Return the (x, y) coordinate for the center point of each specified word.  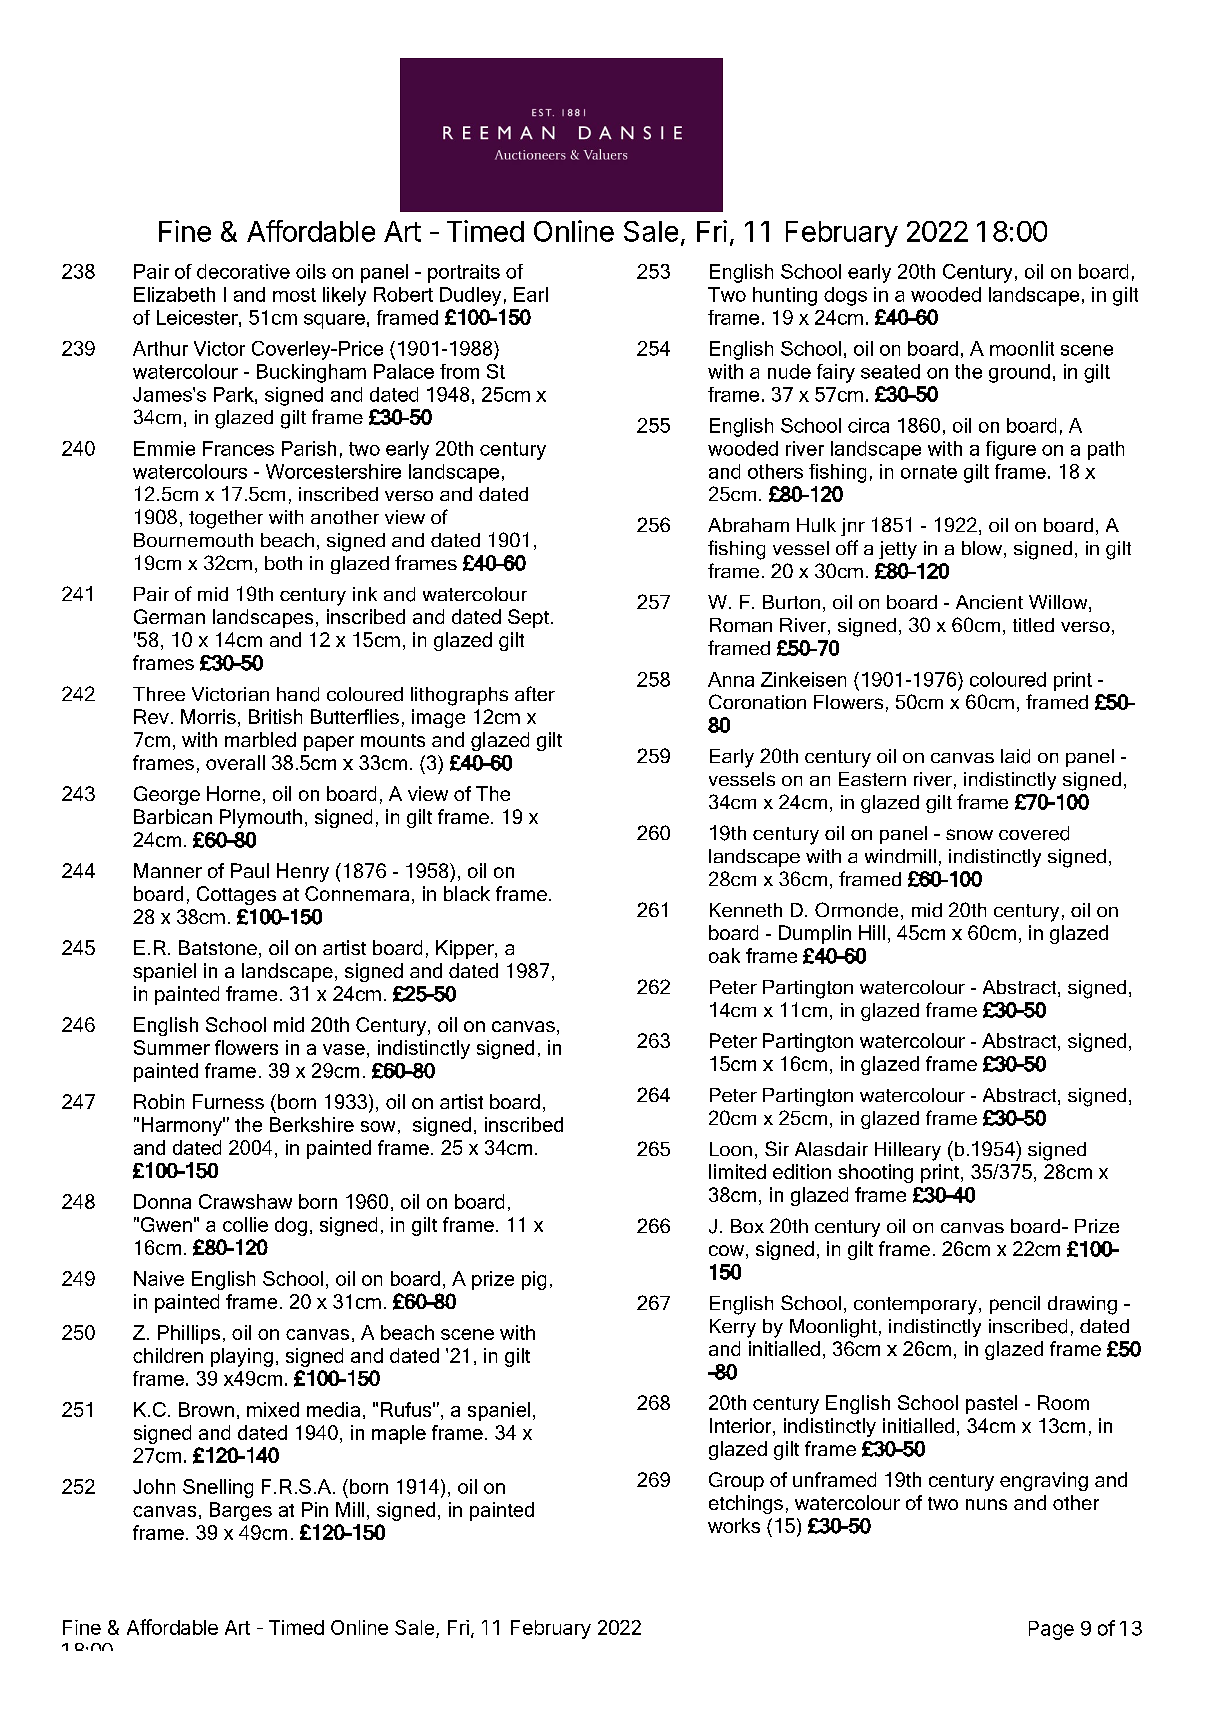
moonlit (1022, 348)
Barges (241, 1511)
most (294, 295)
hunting (785, 296)
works (734, 1525)
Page (1051, 1630)
